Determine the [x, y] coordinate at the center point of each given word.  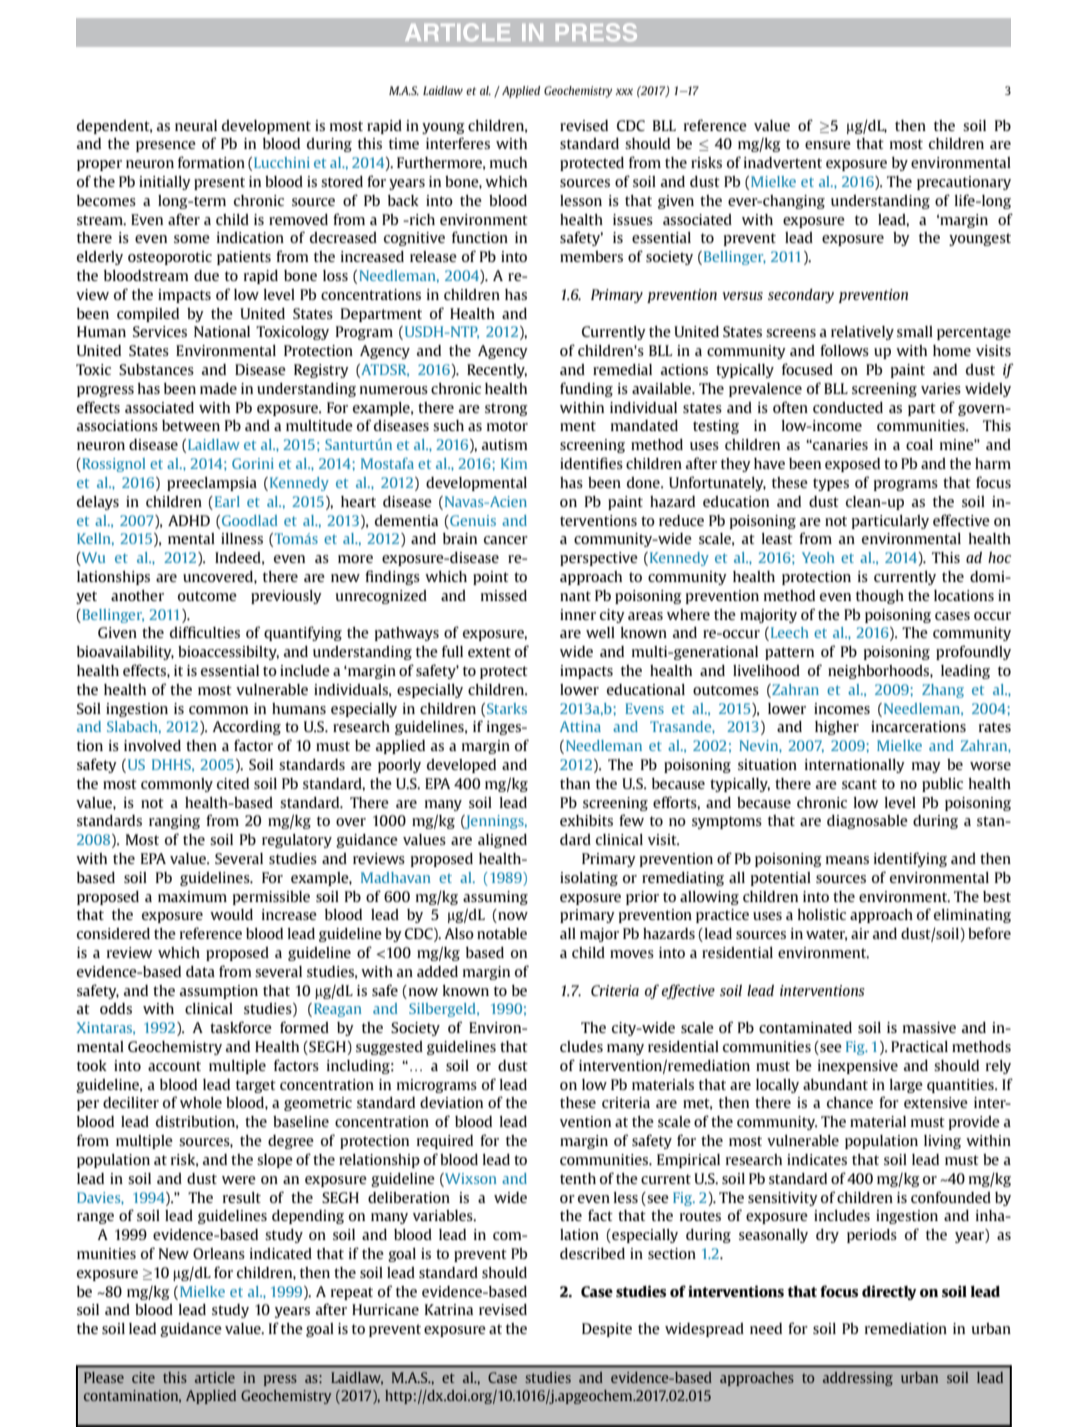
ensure [828, 145]
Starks [507, 708]
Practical [919, 1046]
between [191, 425]
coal [919, 444]
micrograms [437, 1086]
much [508, 162]
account [174, 1066]
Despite [607, 1330]
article [215, 1377]
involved [152, 745]
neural [196, 125]
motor [507, 426]
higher [837, 728]
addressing [858, 1379]
